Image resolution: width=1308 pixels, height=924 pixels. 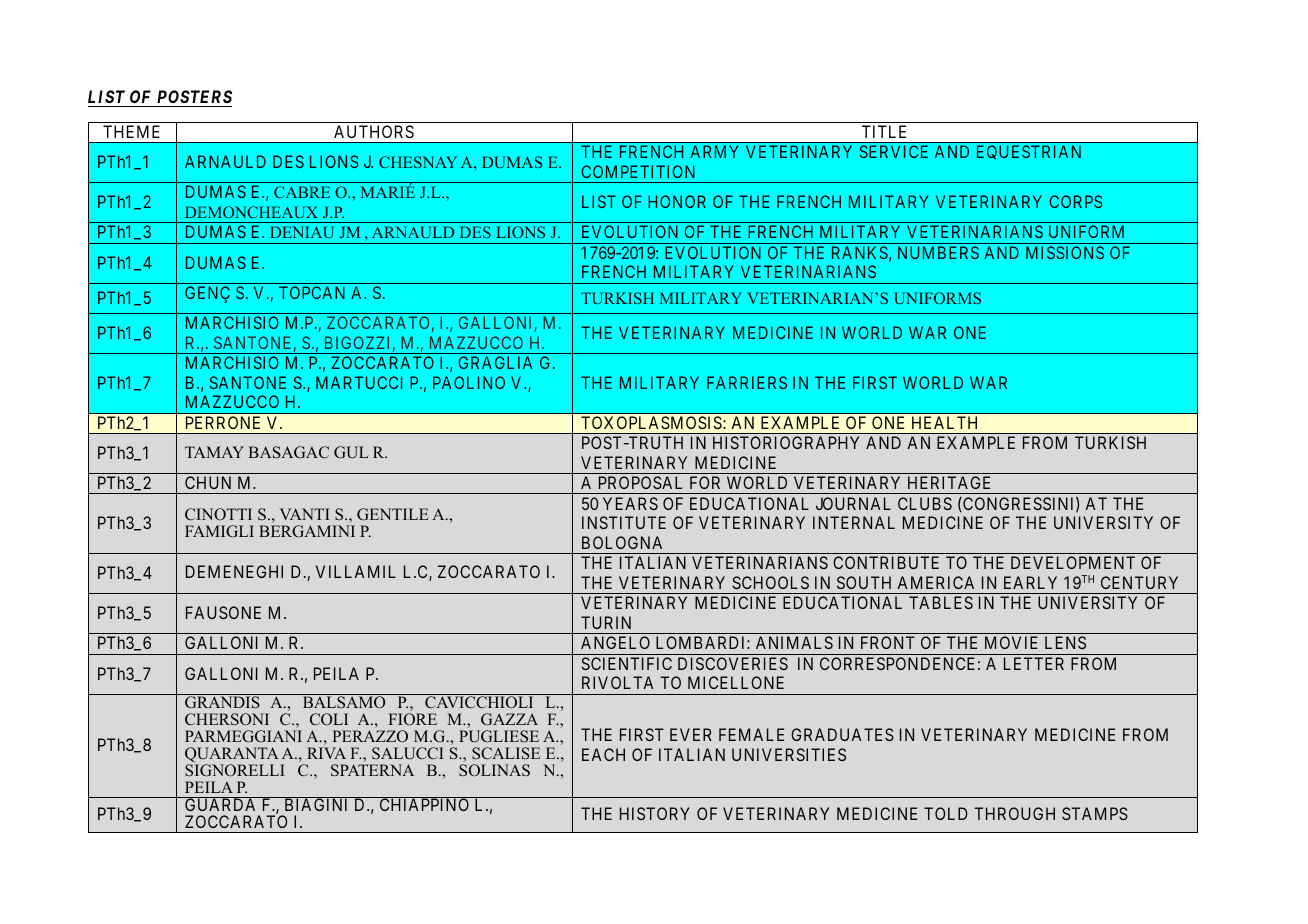 I want to click on GUL, so click(x=351, y=452).
